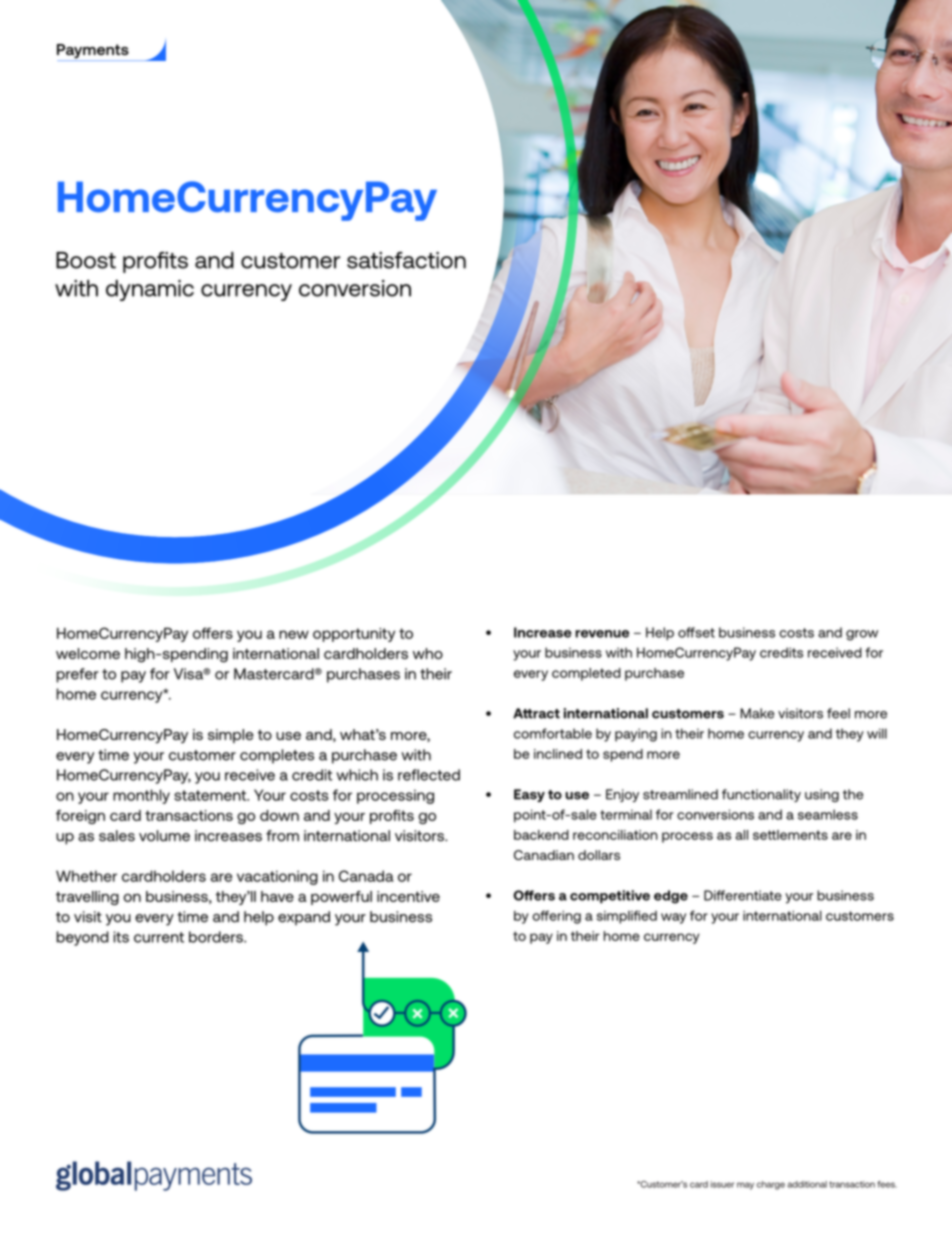 The image size is (952, 1233). What do you see at coordinates (722, 1184) in the screenshot?
I see `issuer` at bounding box center [722, 1184].
